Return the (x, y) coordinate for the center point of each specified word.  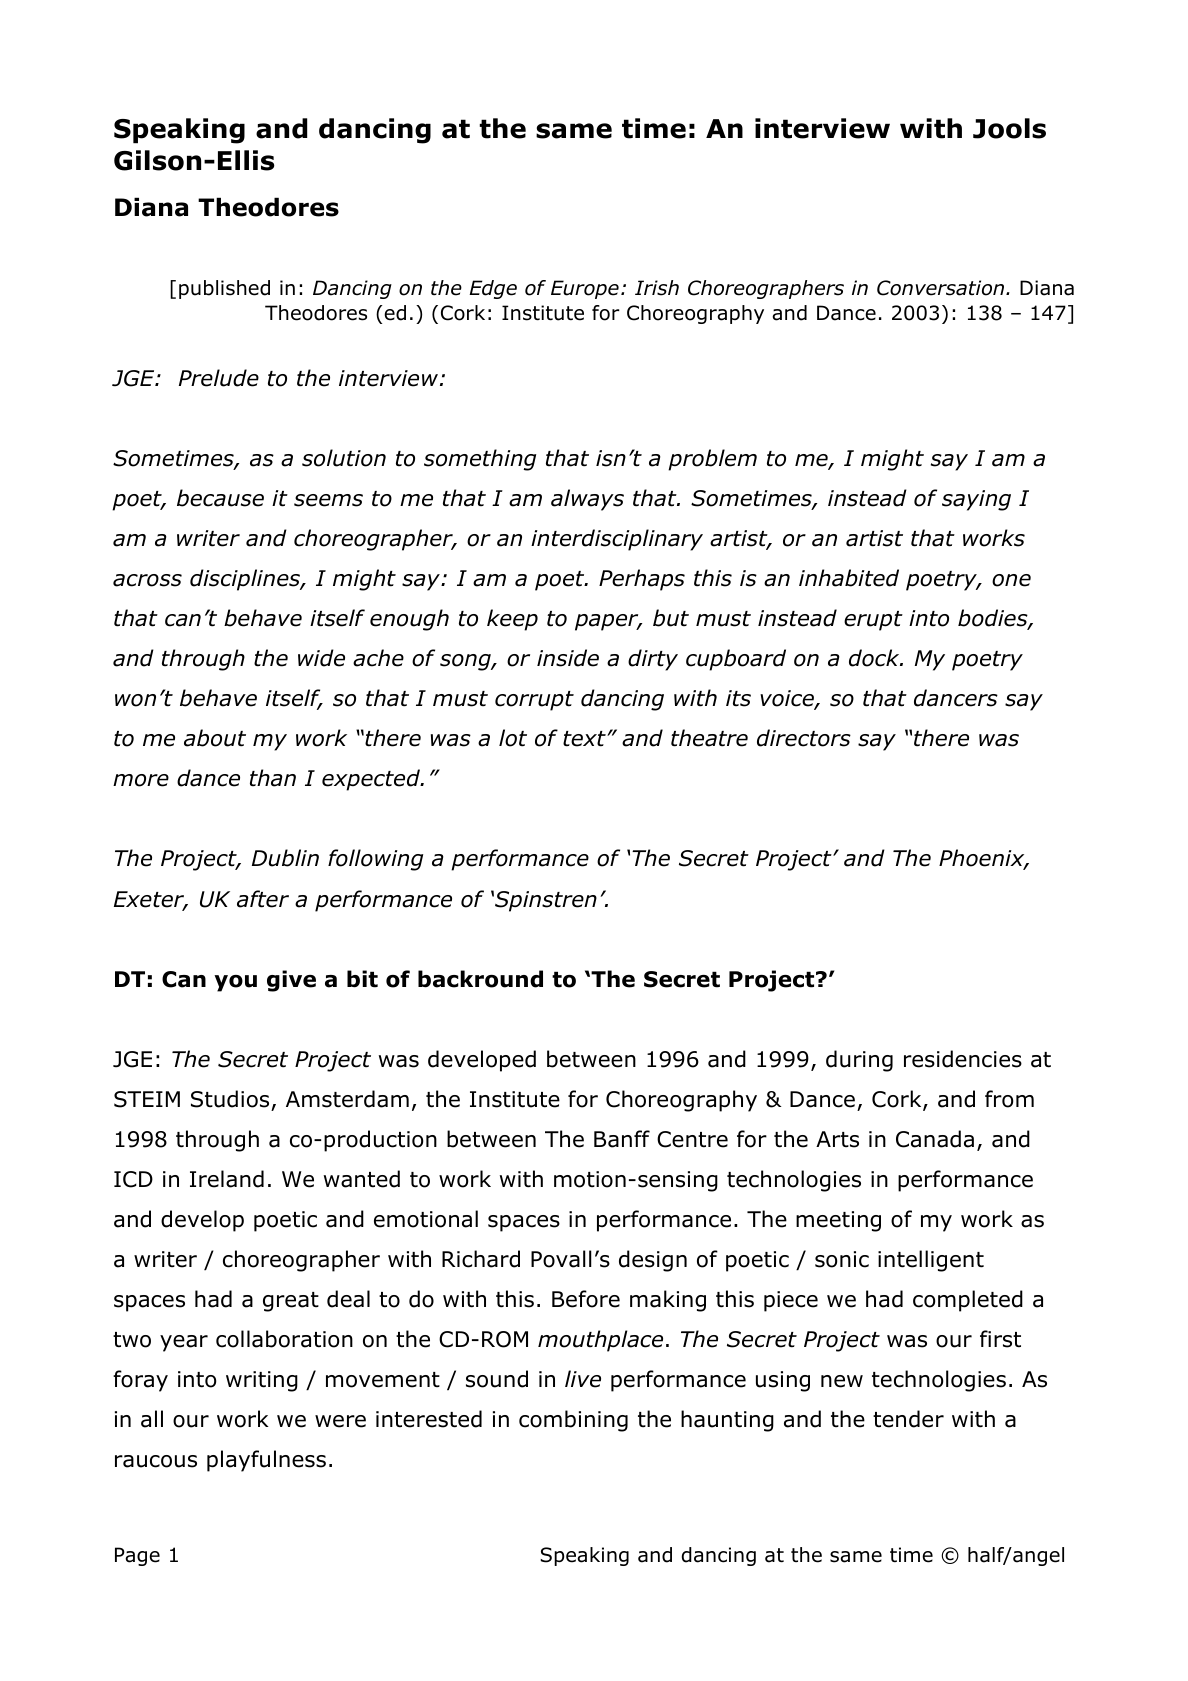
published (224, 289)
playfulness (266, 1461)
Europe (585, 289)
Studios (230, 1099)
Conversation (942, 288)
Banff (622, 1139)
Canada (935, 1139)
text (585, 739)
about (215, 738)
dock (875, 658)
